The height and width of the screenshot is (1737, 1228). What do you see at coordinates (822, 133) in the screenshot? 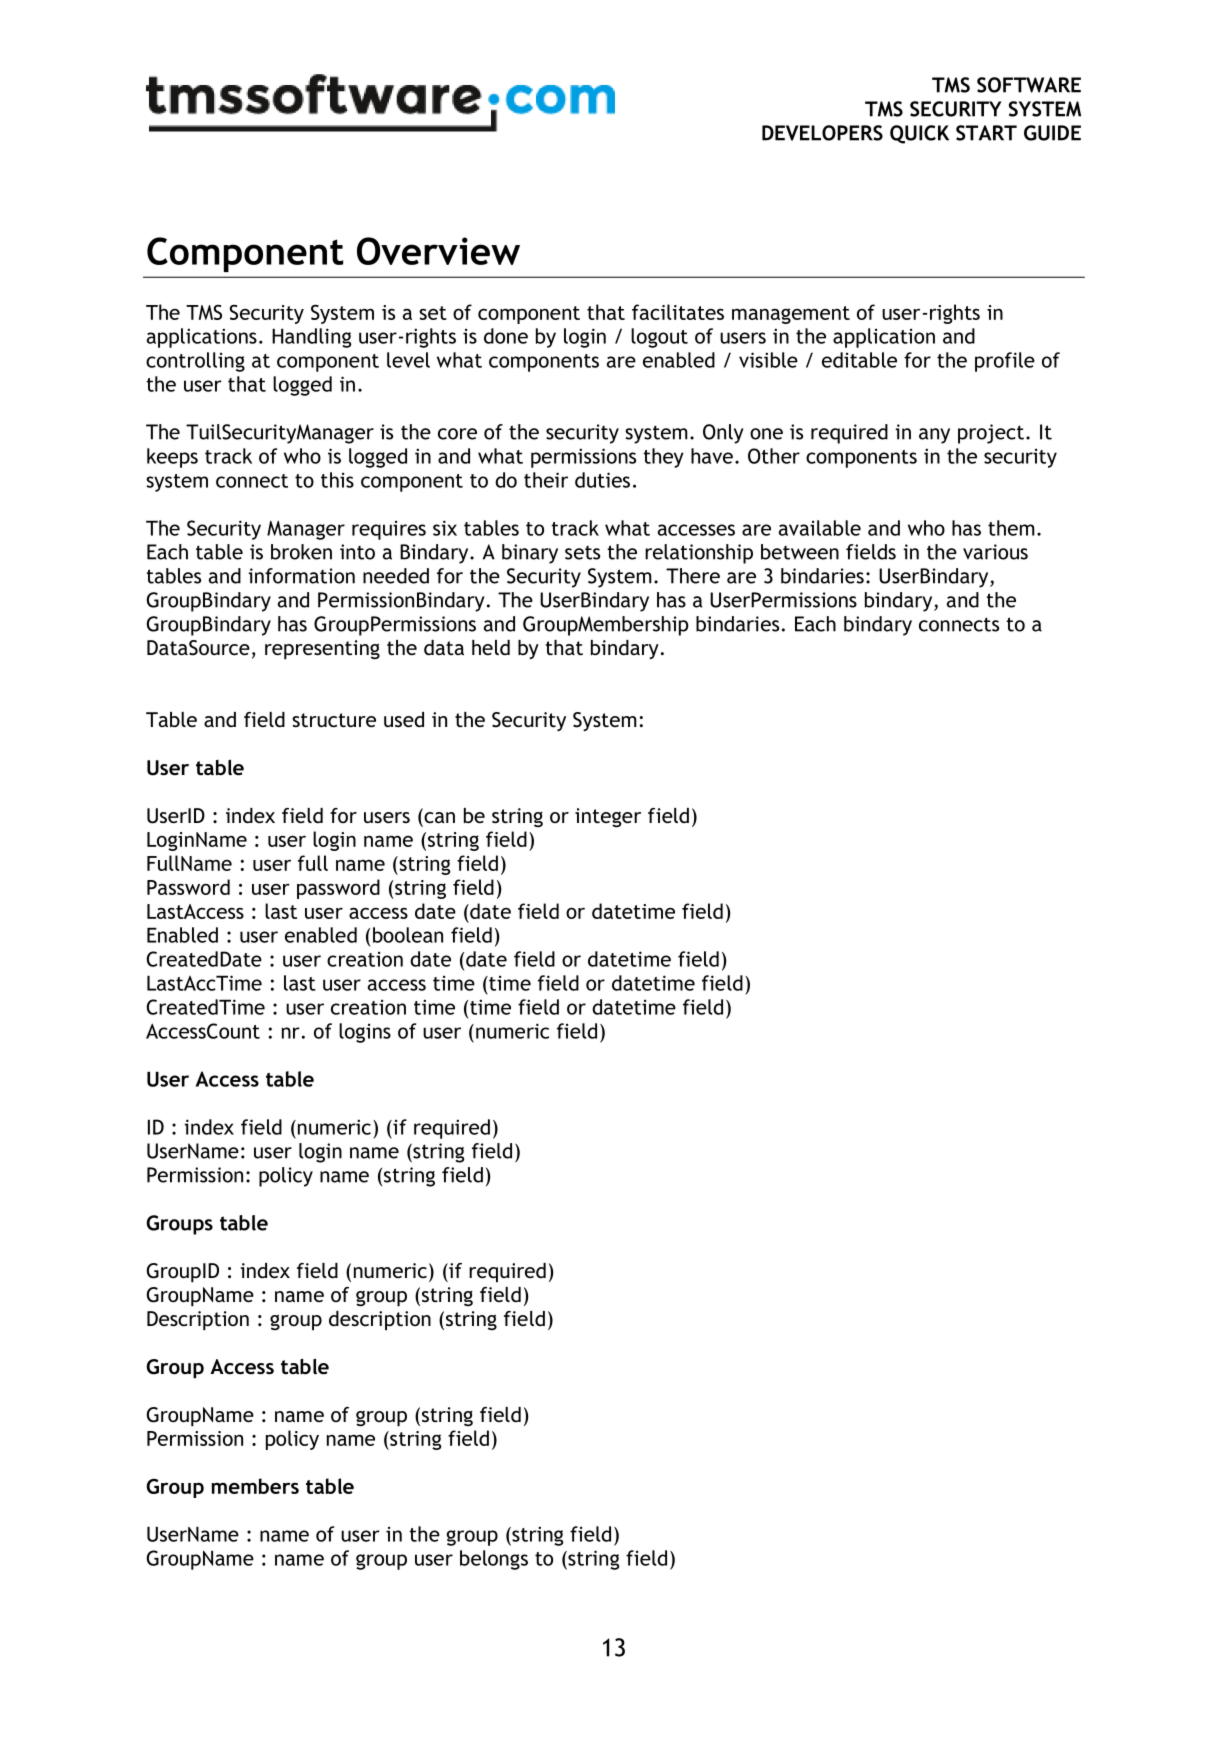
I see `DEVELOPERS` at bounding box center [822, 133].
